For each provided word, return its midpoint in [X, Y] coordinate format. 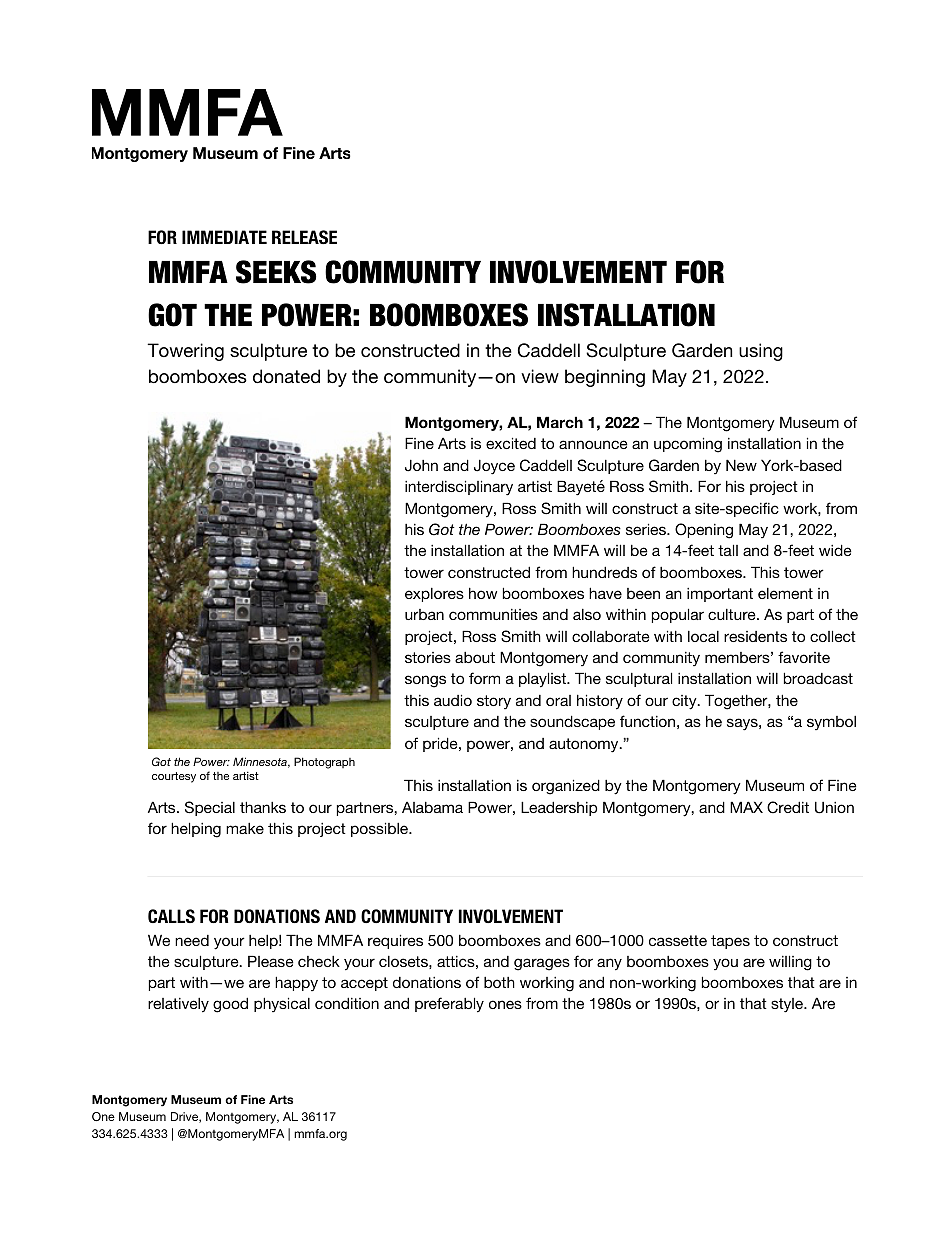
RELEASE [304, 237]
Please [271, 961]
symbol [831, 723]
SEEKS [276, 272]
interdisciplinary [459, 488]
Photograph [324, 763]
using [761, 352]
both [499, 982]
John [421, 465]
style [788, 1005]
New [741, 465]
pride [441, 744]
